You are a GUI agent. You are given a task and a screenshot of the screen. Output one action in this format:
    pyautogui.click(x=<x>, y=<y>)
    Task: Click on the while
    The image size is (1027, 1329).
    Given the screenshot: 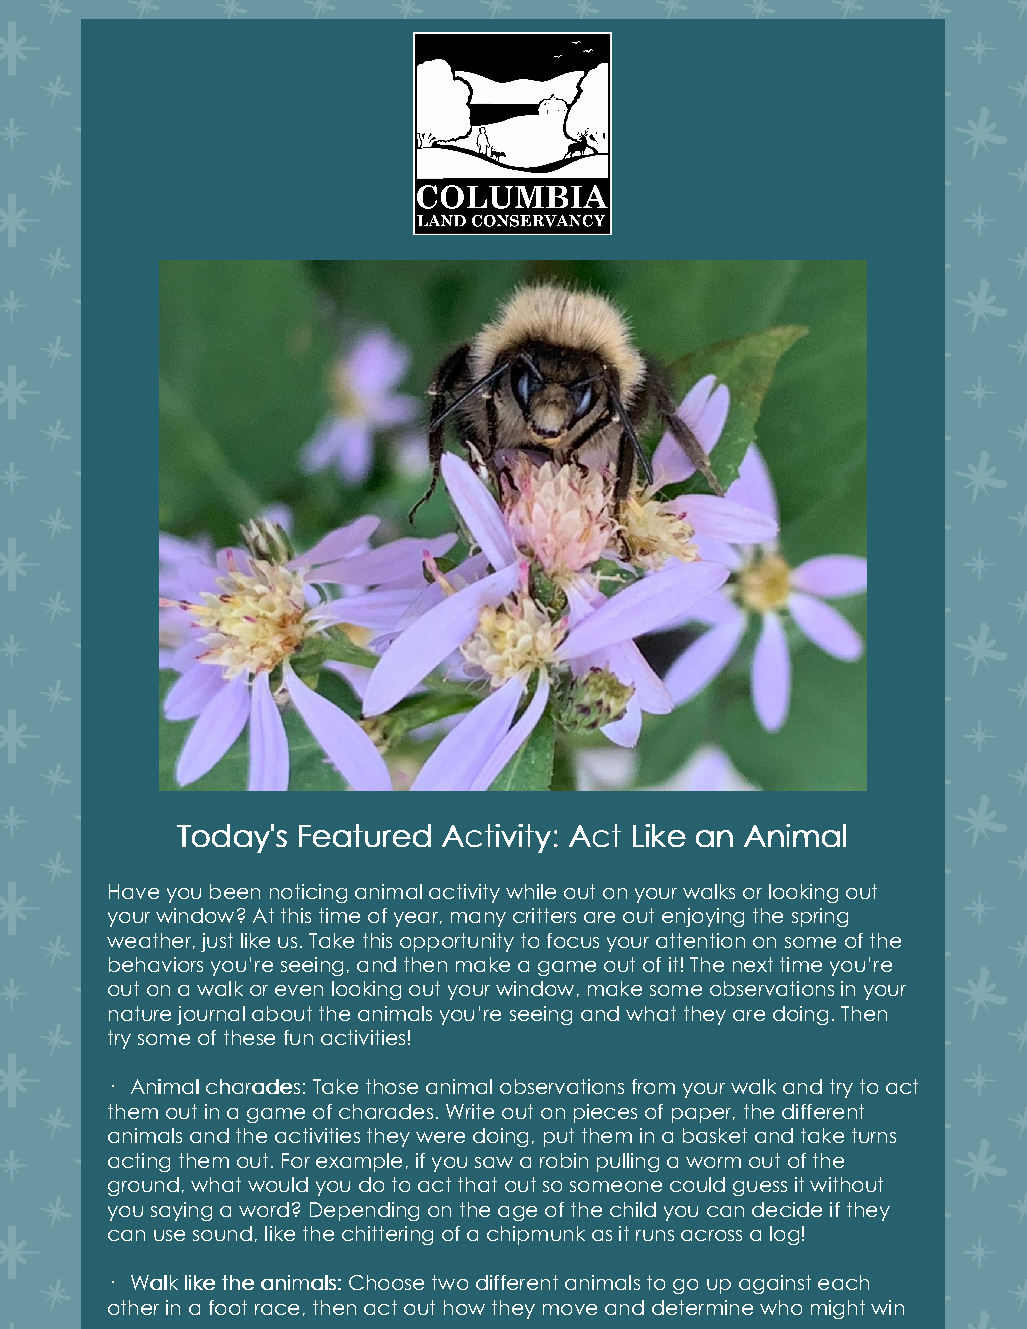 What is the action you would take?
    pyautogui.click(x=531, y=891)
